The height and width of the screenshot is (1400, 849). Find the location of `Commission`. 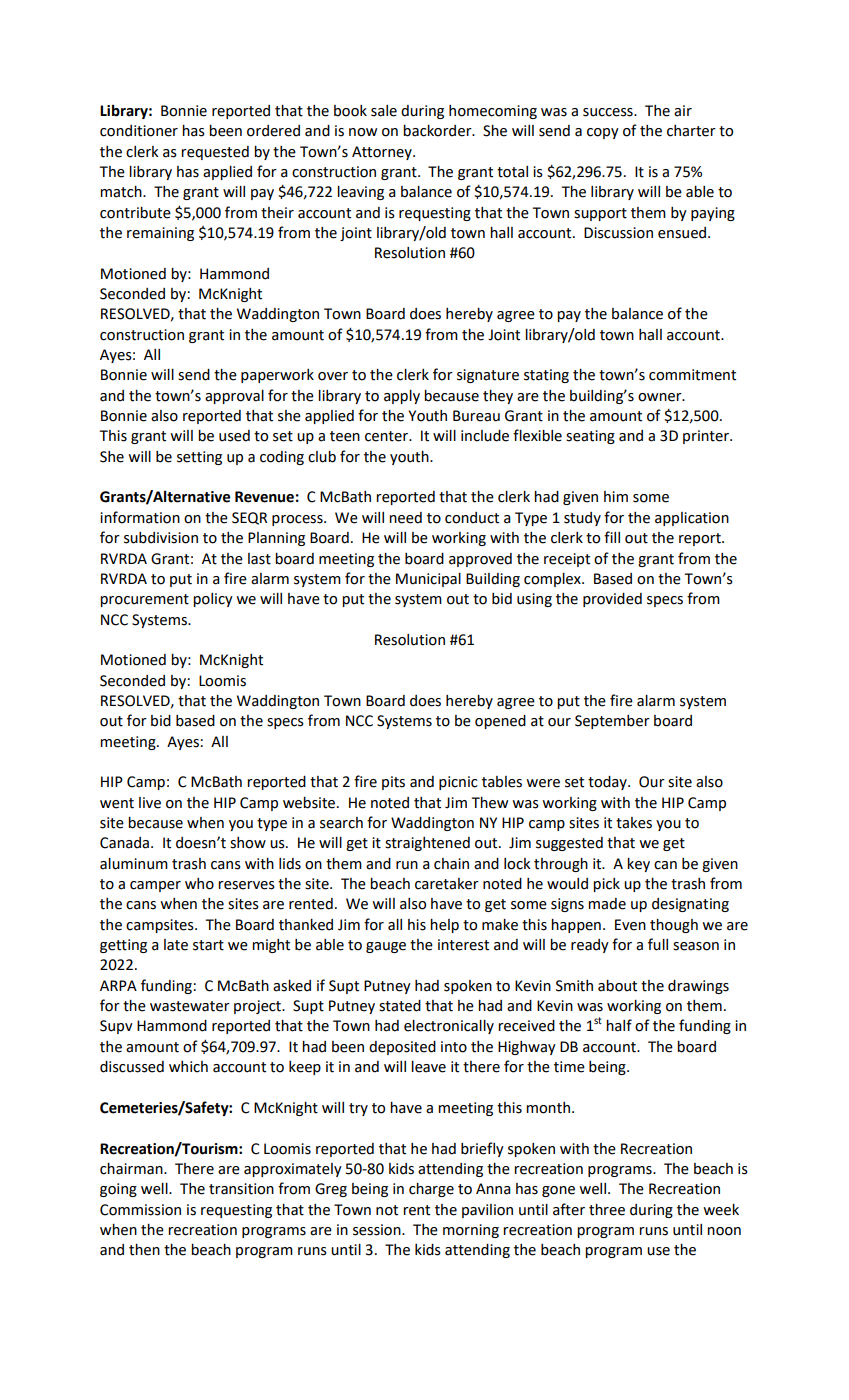

Commission is located at coordinates (140, 1210).
